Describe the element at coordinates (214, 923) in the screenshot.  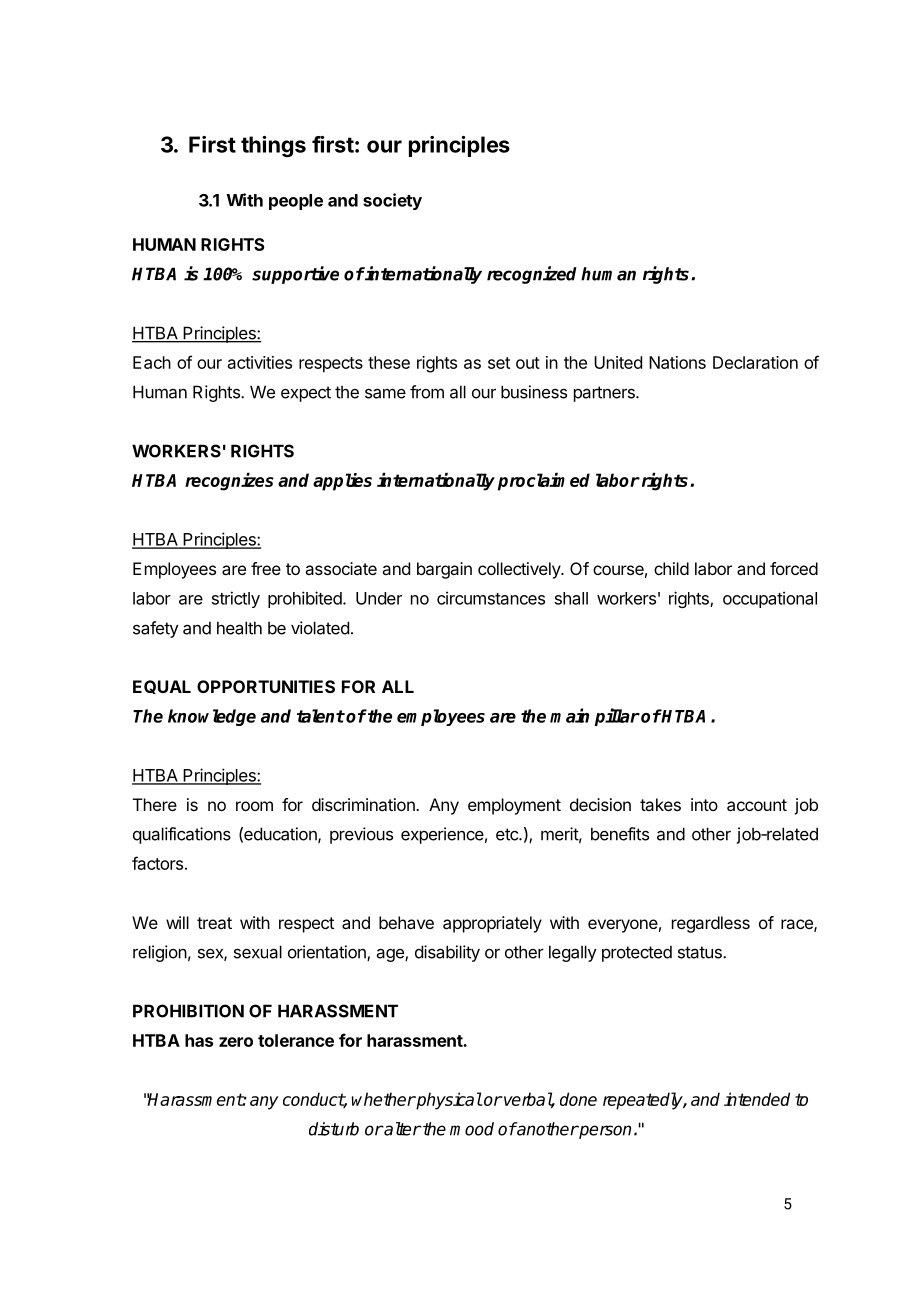
I see `treat` at that location.
